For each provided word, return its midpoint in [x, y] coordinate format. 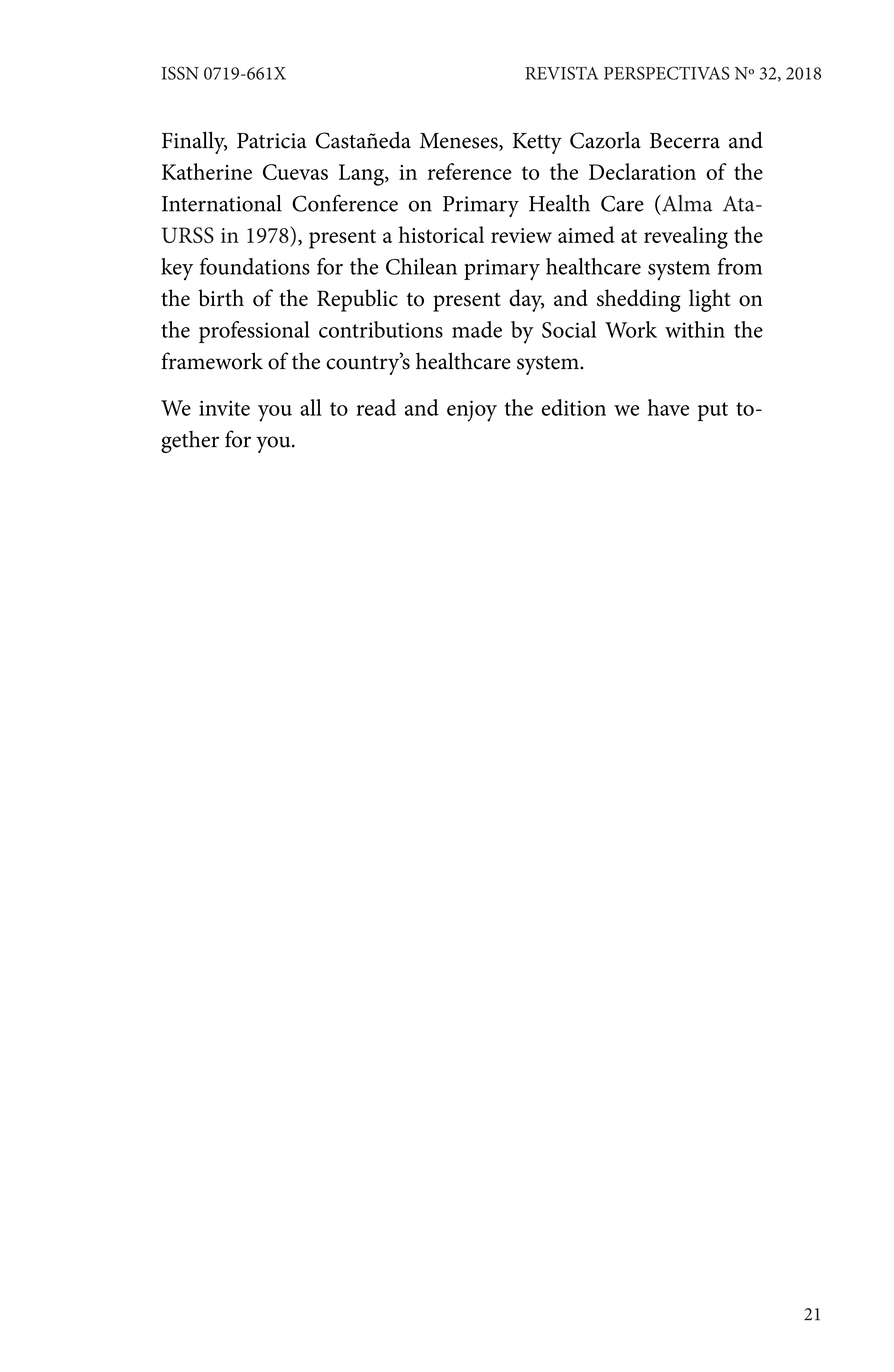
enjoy [472, 411]
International [222, 203]
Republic [357, 300]
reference [470, 171]
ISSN [180, 73]
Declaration [642, 171]
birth [221, 298]
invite [224, 408]
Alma [686, 203]
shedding [639, 300]
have [668, 407]
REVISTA [561, 73]
